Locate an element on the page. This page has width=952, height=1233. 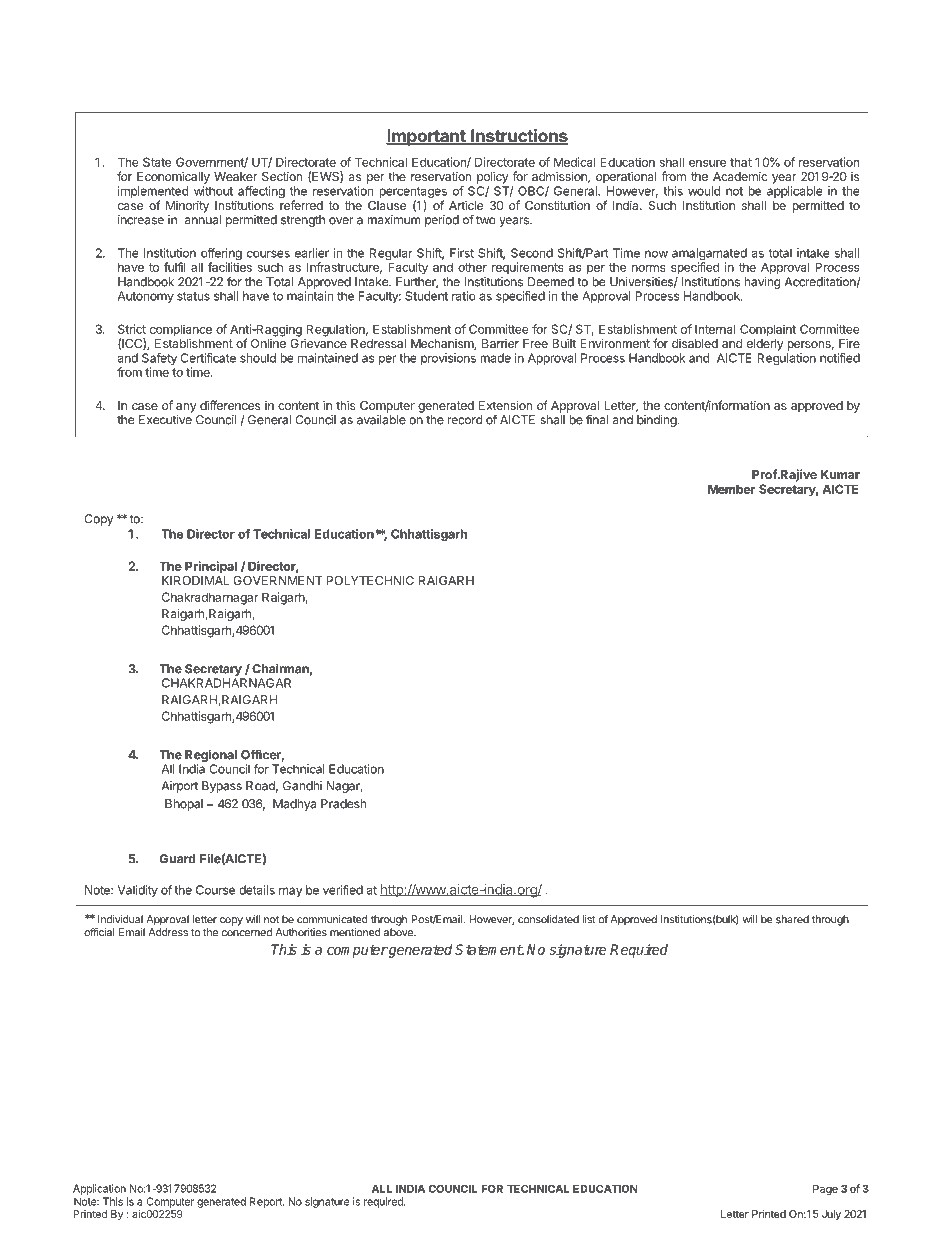
Report is located at coordinates (267, 1202).
